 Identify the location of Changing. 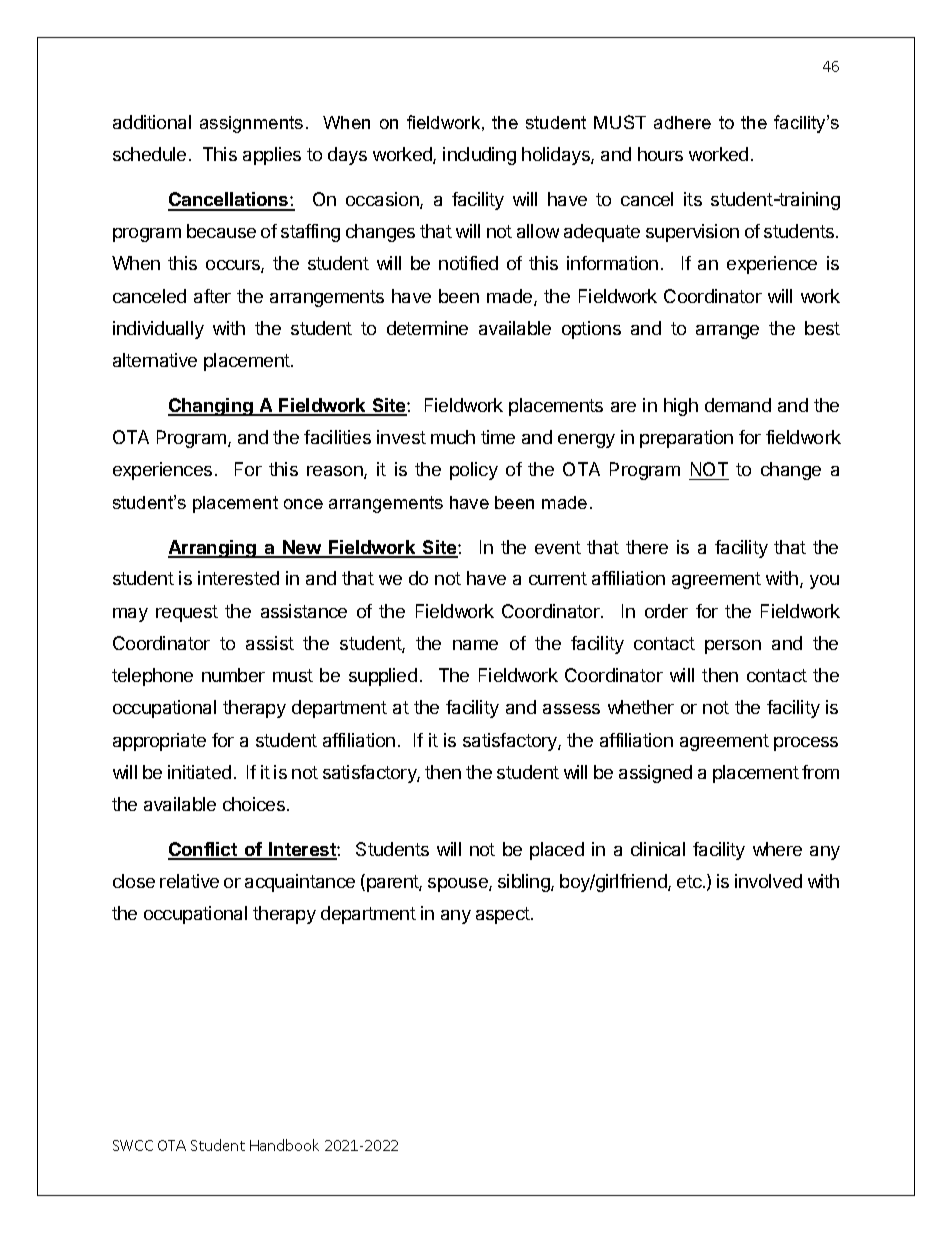
(211, 407).
